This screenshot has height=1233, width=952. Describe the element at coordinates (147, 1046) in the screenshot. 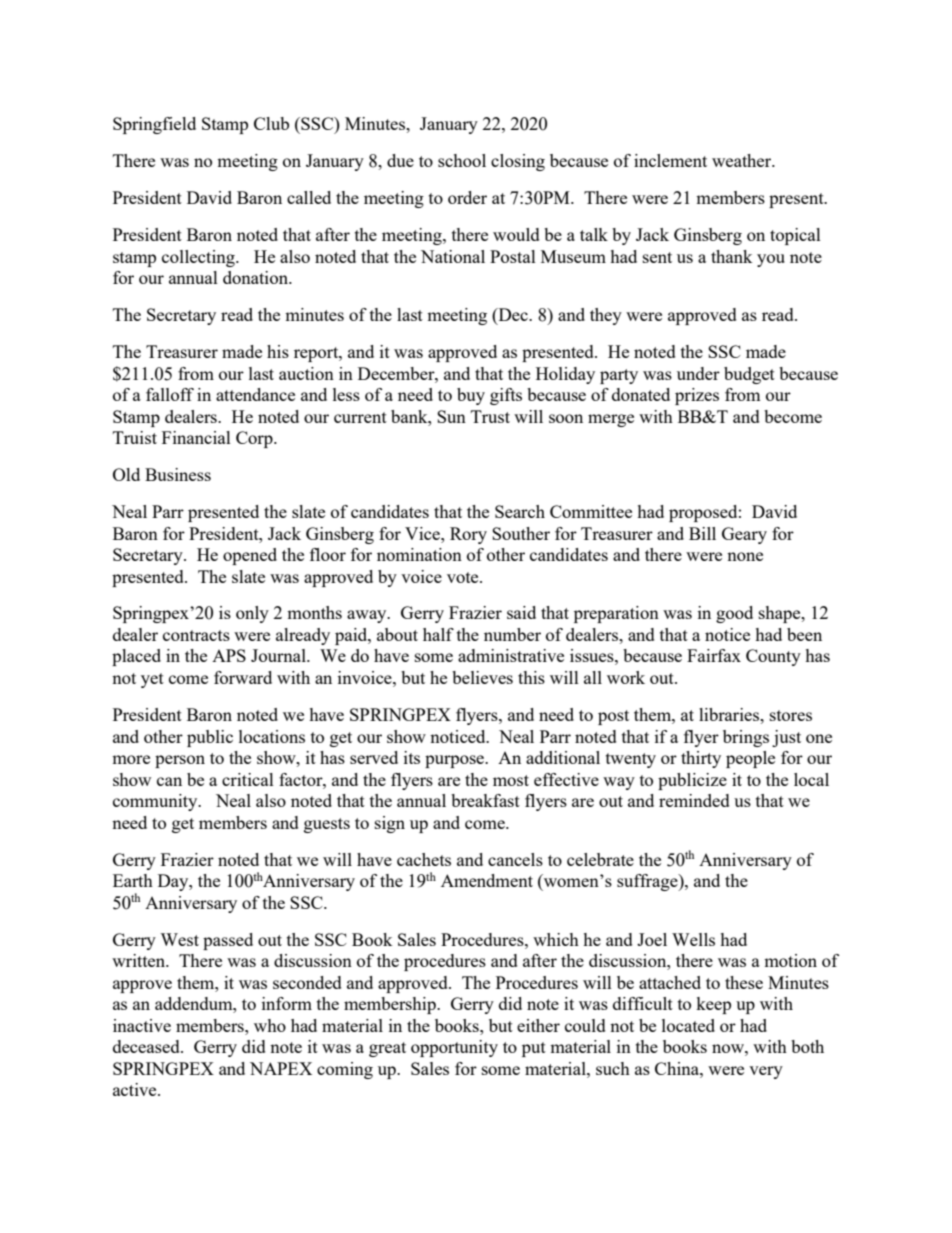

I see `deceased` at that location.
